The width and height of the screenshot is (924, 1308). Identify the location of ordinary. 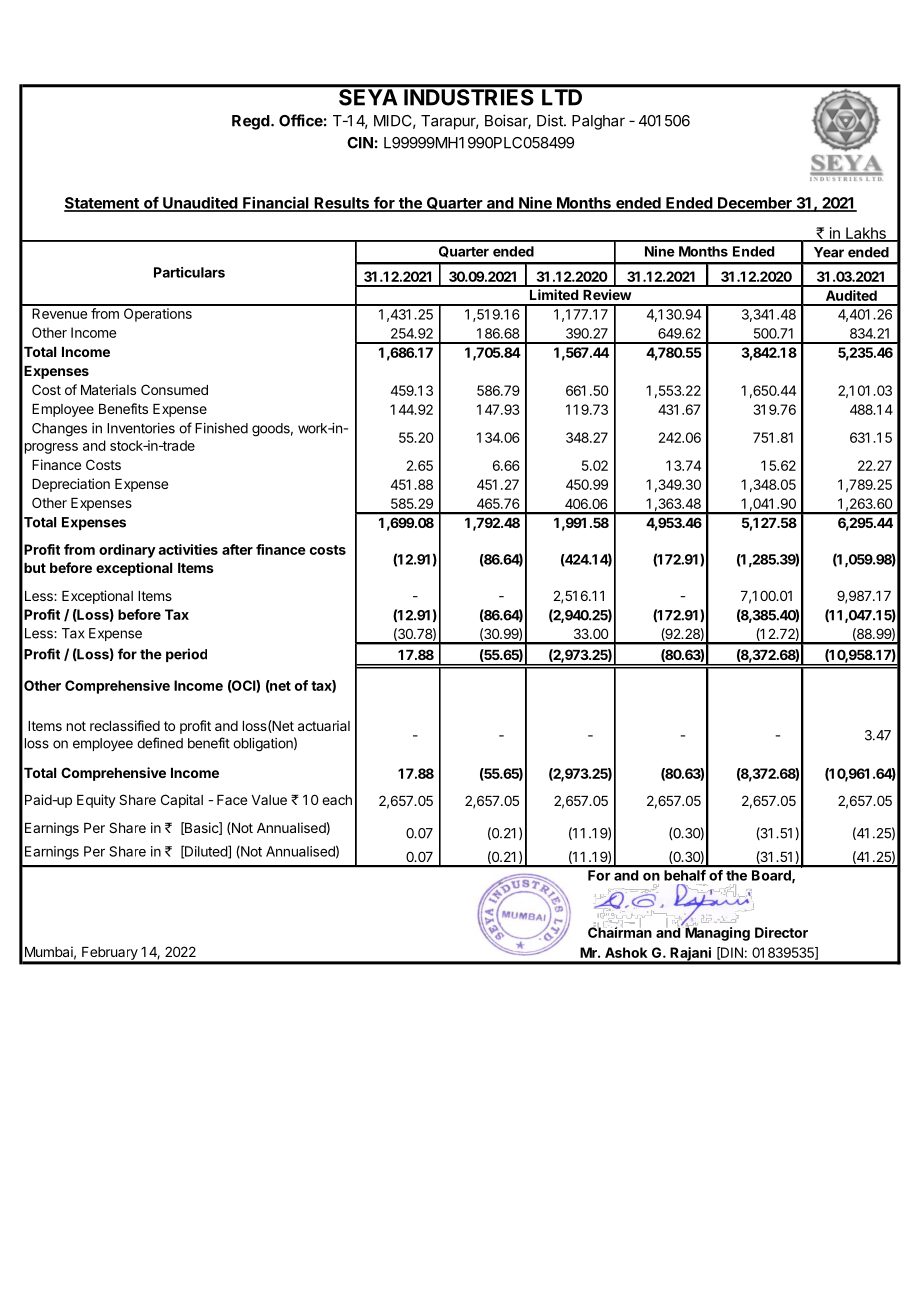
(127, 551).
